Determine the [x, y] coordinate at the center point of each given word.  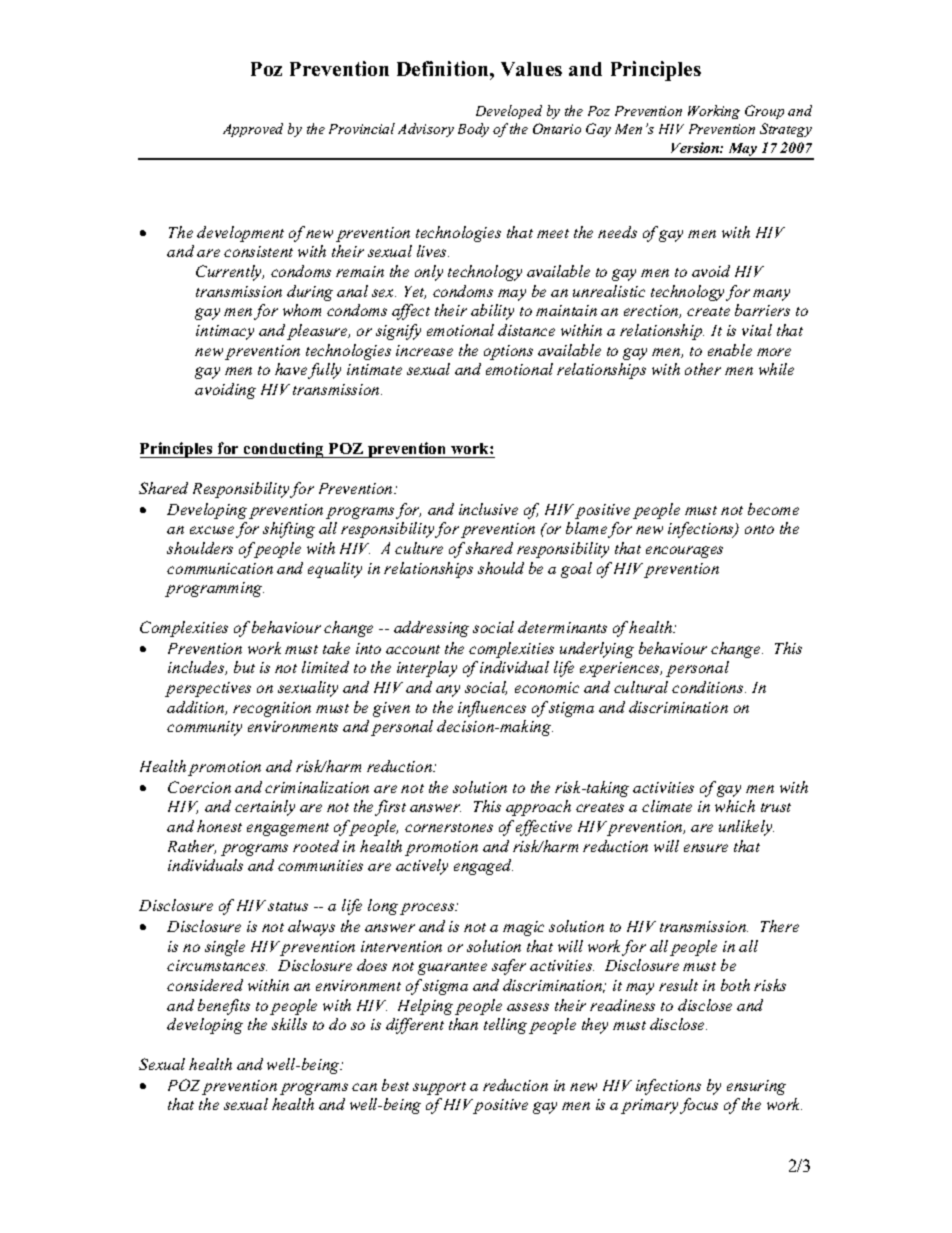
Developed [509, 112]
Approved [253, 130]
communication [220, 568]
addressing [431, 629]
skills [289, 1024]
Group [764, 112]
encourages [684, 552]
